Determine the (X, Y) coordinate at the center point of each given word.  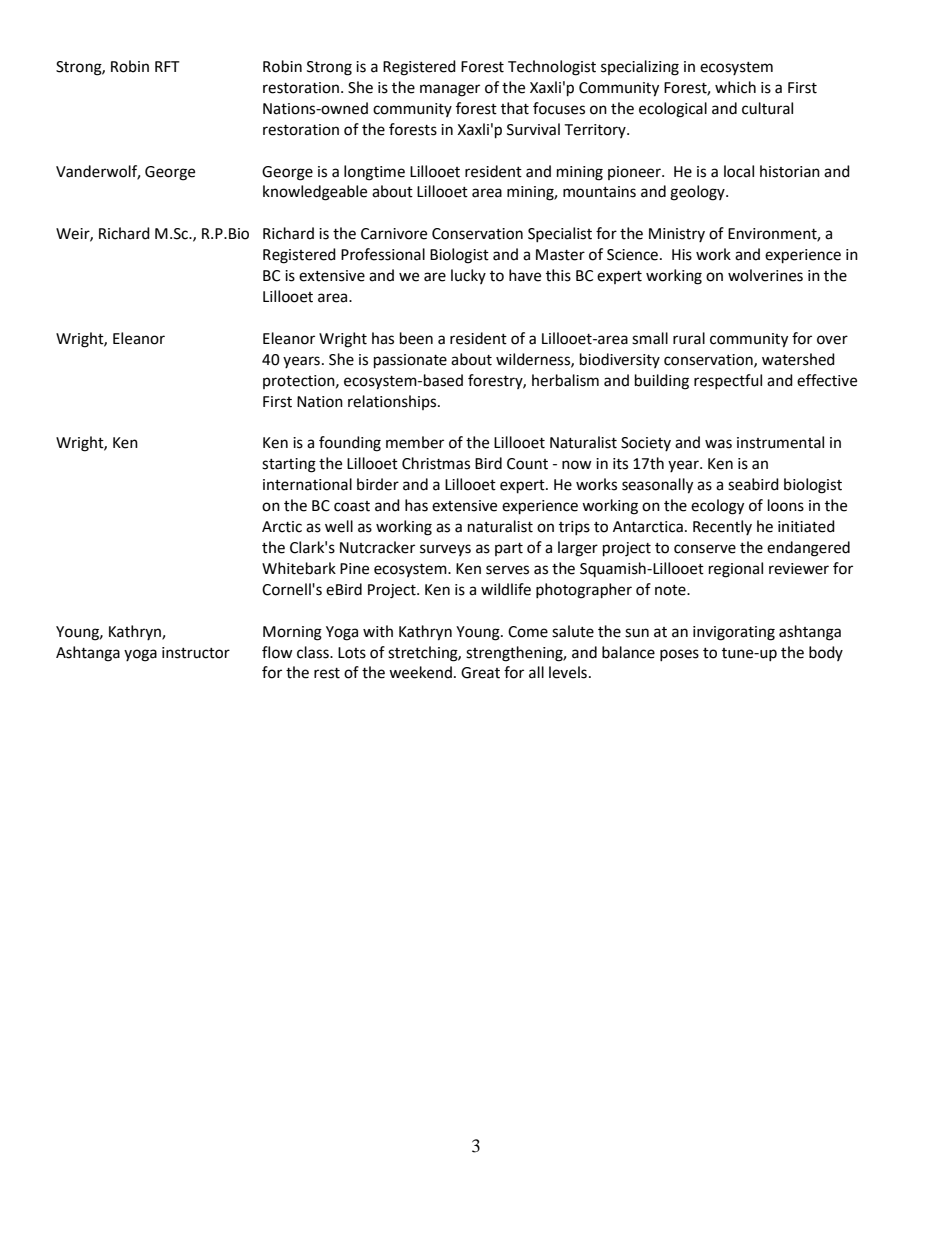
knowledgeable (315, 193)
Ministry (677, 235)
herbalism (565, 380)
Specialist (560, 234)
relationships (393, 402)
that (515, 108)
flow (277, 652)
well (339, 526)
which (735, 87)
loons (786, 505)
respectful (728, 381)
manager (450, 90)
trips (574, 528)
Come (528, 632)
